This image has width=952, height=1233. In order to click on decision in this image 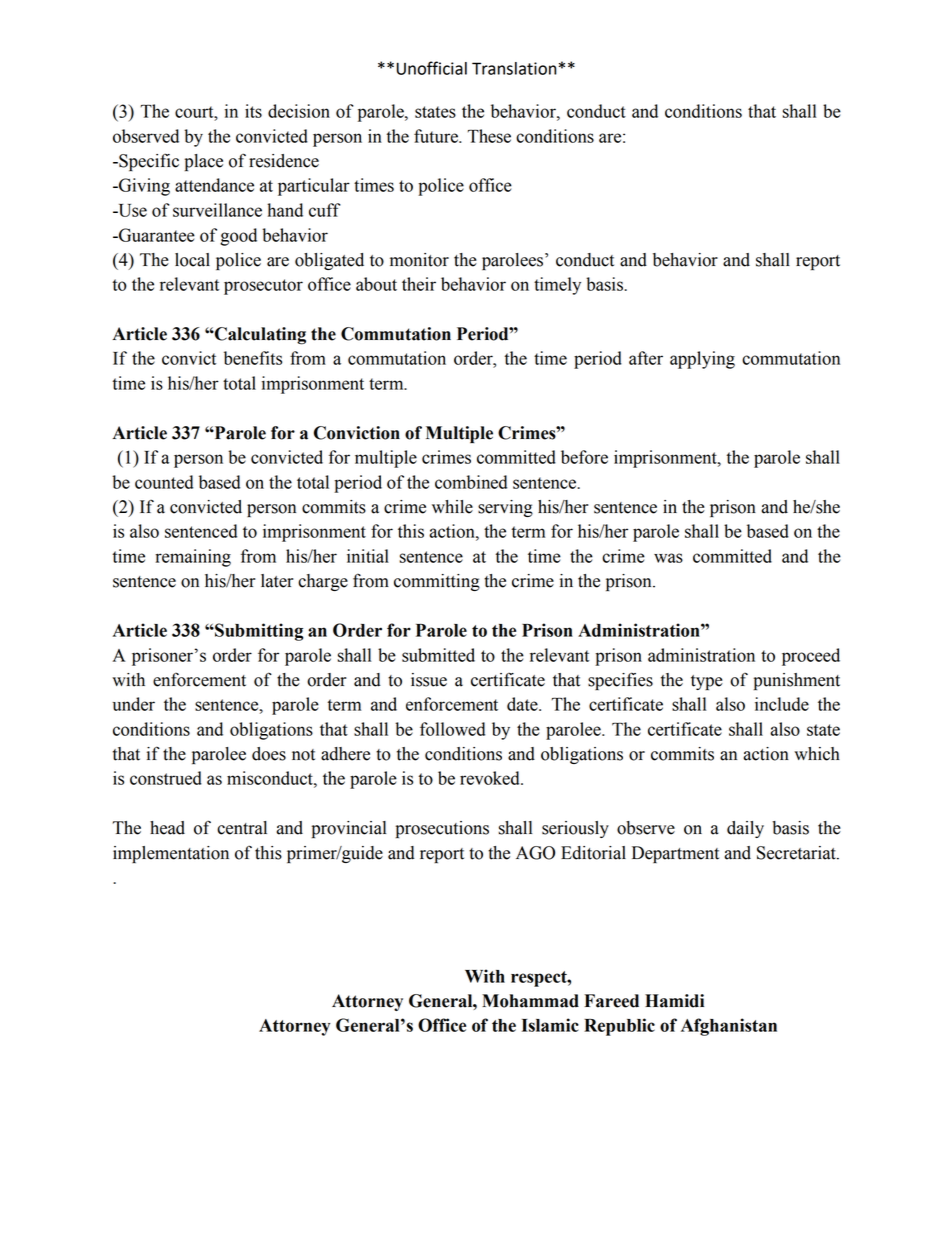, I will do `click(299, 111)`.
